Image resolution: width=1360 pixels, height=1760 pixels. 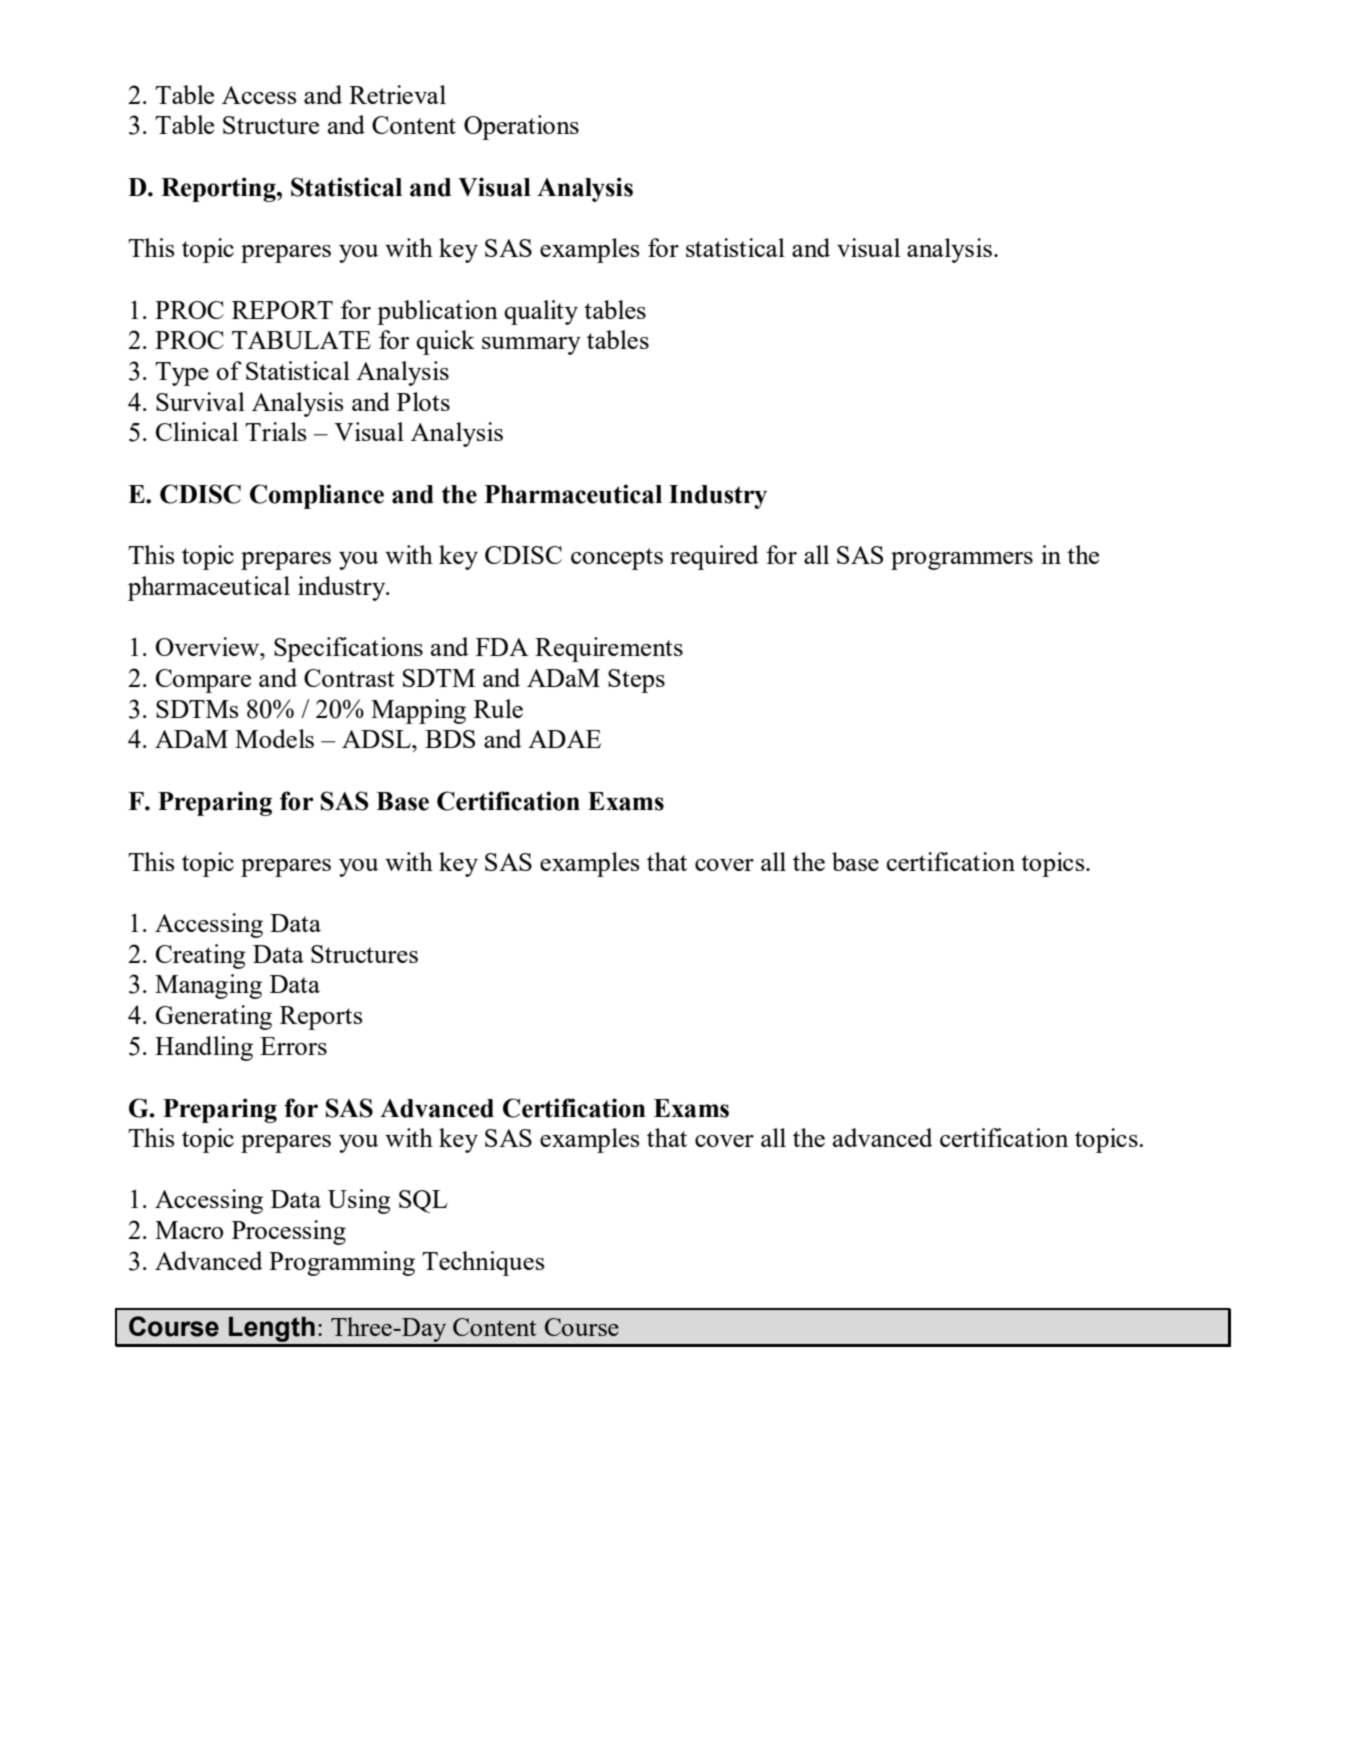 What do you see at coordinates (203, 681) in the screenshot?
I see `Compare` at bounding box center [203, 681].
